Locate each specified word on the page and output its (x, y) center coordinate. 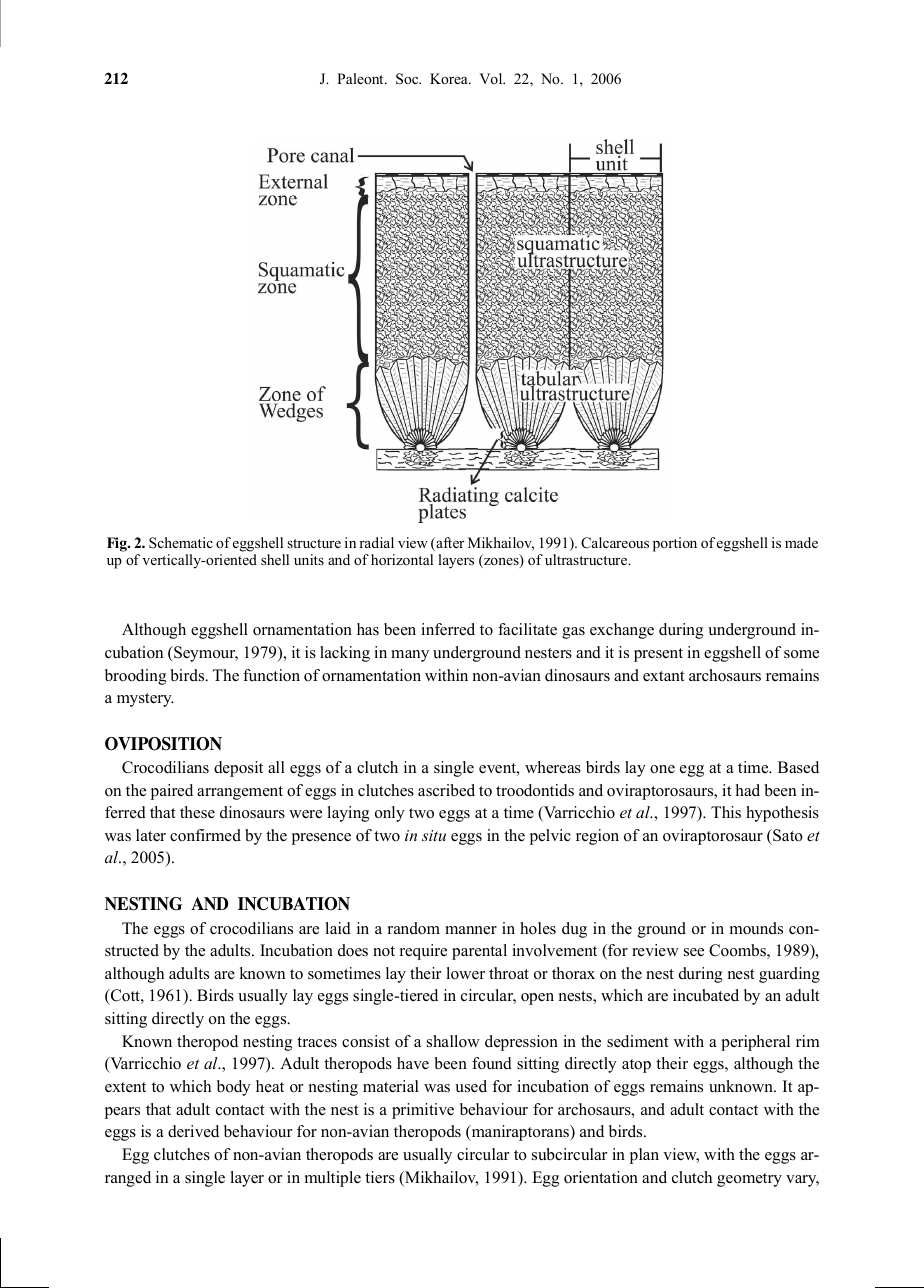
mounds (756, 928)
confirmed (205, 835)
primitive (423, 1111)
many (410, 656)
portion (675, 544)
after (449, 544)
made (801, 542)
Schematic (181, 542)
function (271, 675)
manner (471, 930)
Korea (450, 78)
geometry (749, 1180)
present (658, 655)
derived (193, 1131)
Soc (408, 79)
